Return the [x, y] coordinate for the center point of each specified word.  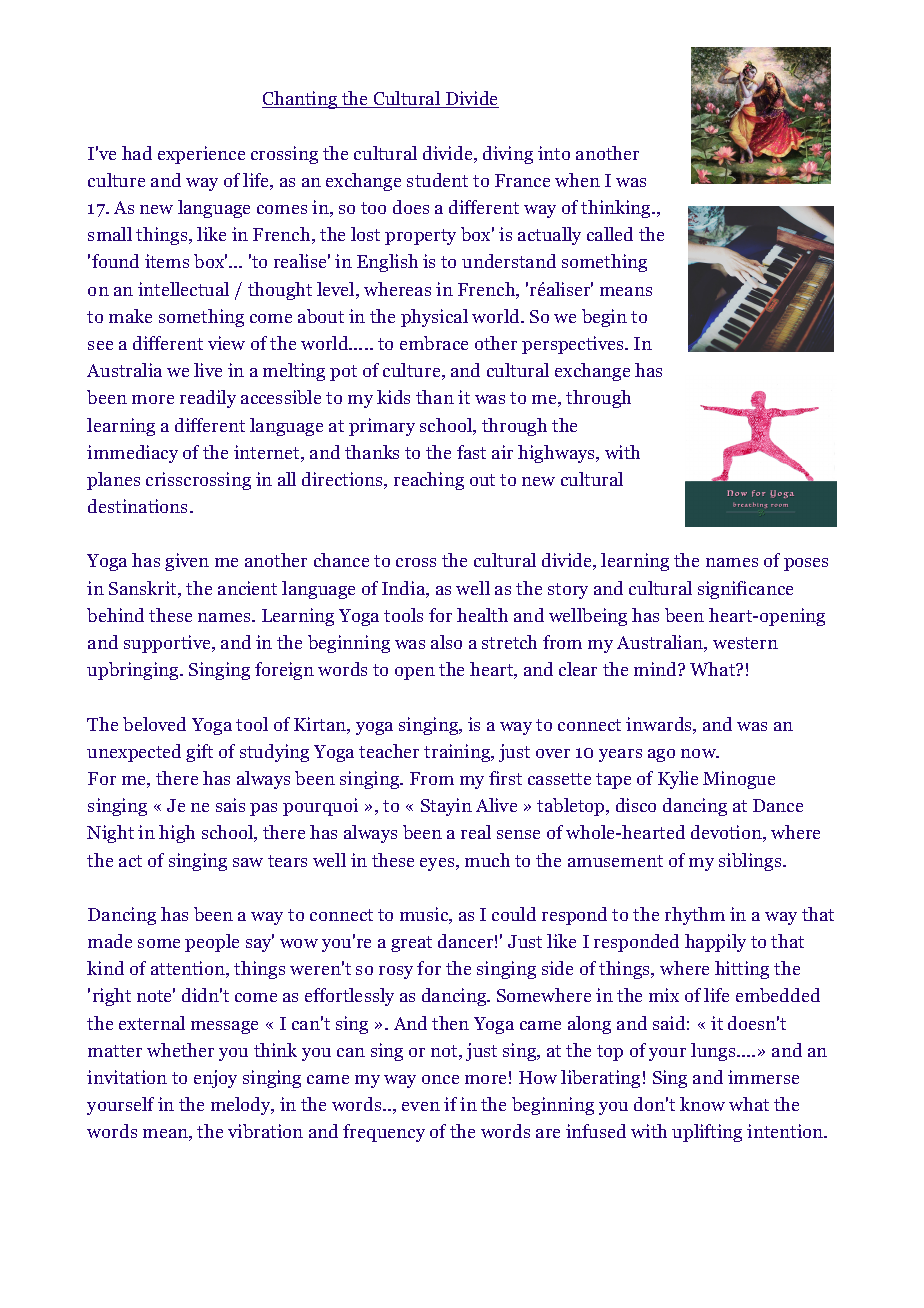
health [482, 615]
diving [508, 155]
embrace [434, 343]
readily [208, 399]
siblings [751, 862]
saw [248, 862]
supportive [169, 644]
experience [201, 155]
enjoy [215, 1079]
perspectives [574, 345]
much [487, 860]
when [577, 180]
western [745, 643]
